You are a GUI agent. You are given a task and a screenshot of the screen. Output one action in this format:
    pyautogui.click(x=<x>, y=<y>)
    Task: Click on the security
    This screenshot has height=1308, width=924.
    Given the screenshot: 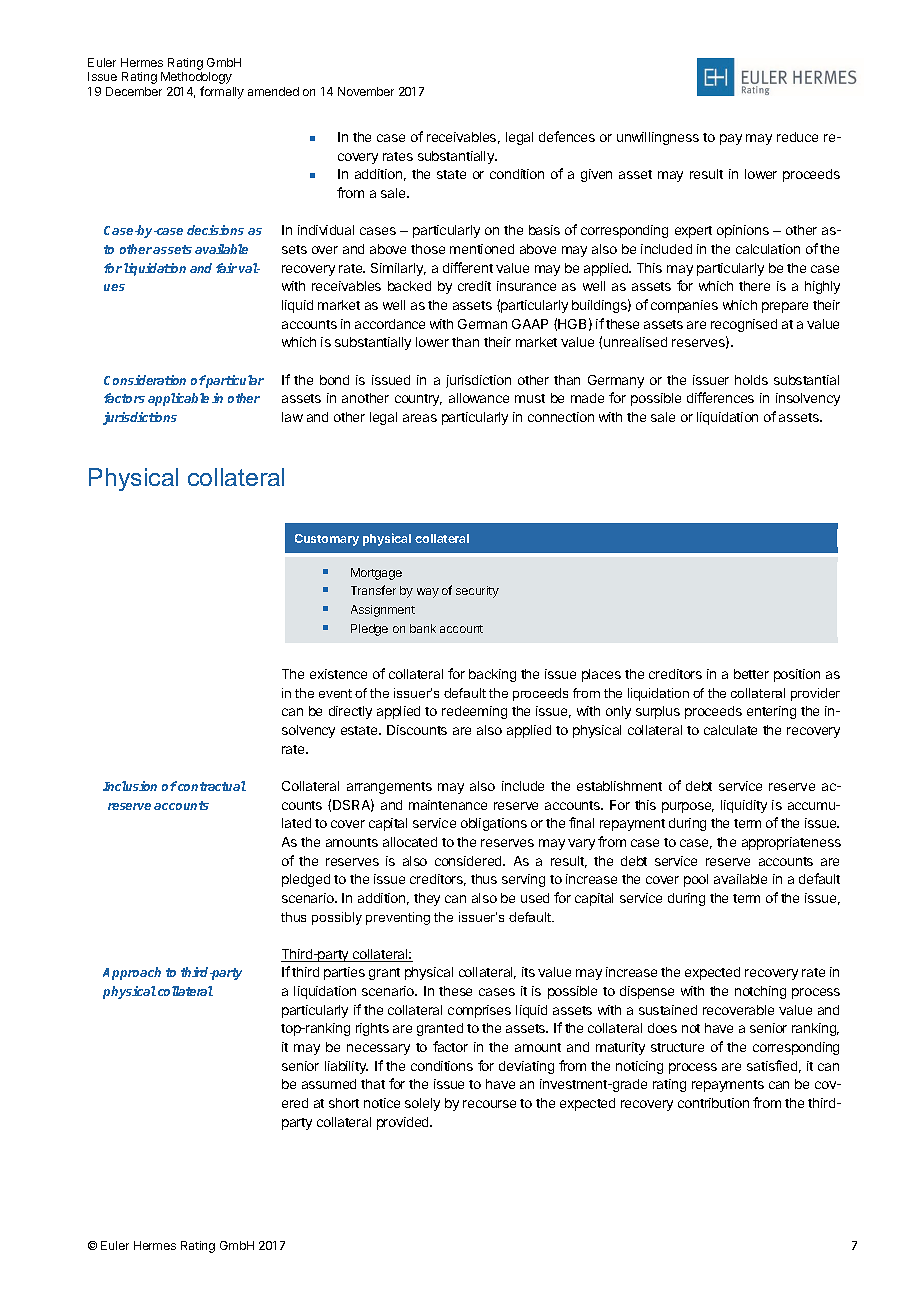 What is the action you would take?
    pyautogui.click(x=477, y=592)
